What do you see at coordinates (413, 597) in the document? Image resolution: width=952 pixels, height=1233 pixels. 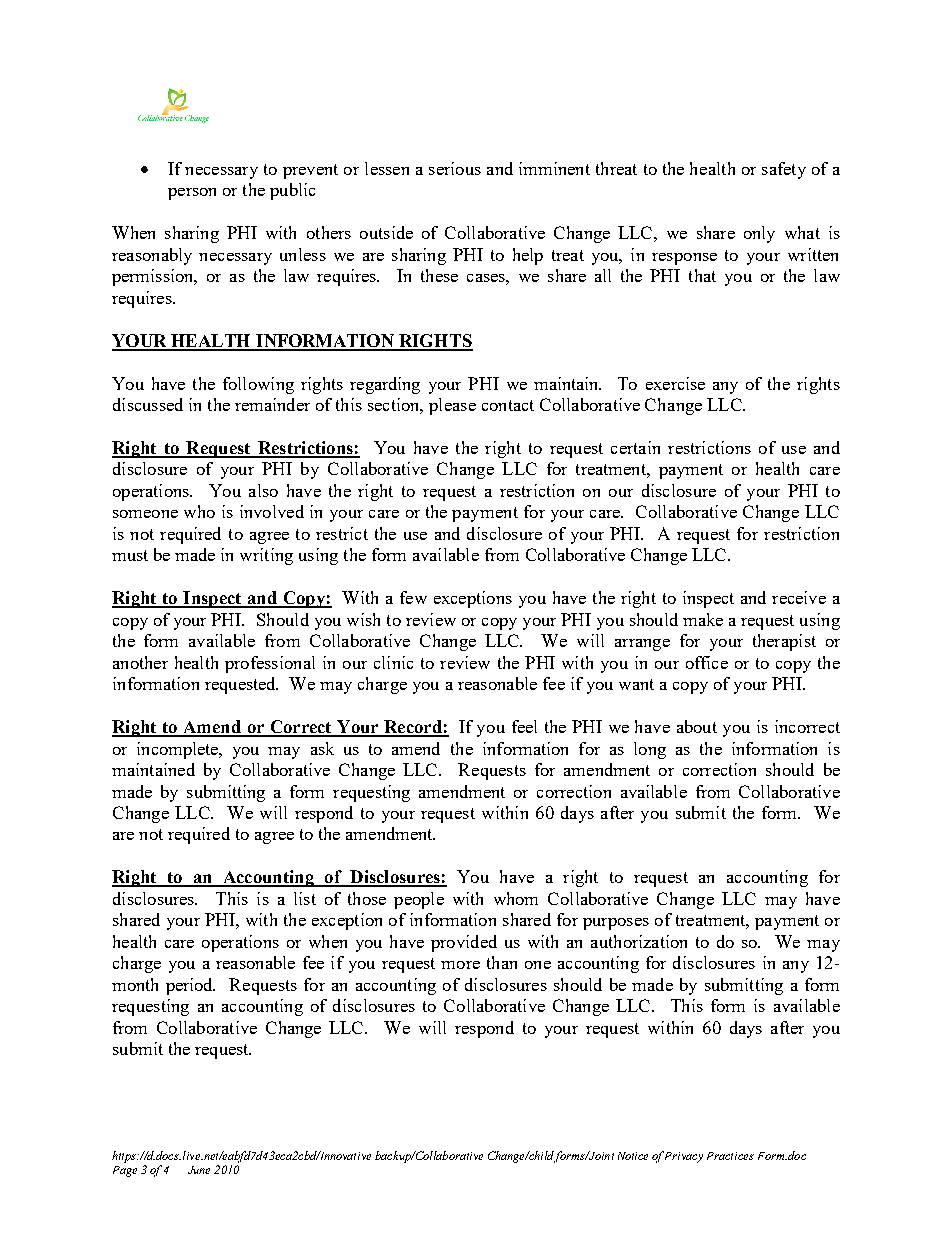 I see `few` at bounding box center [413, 597].
